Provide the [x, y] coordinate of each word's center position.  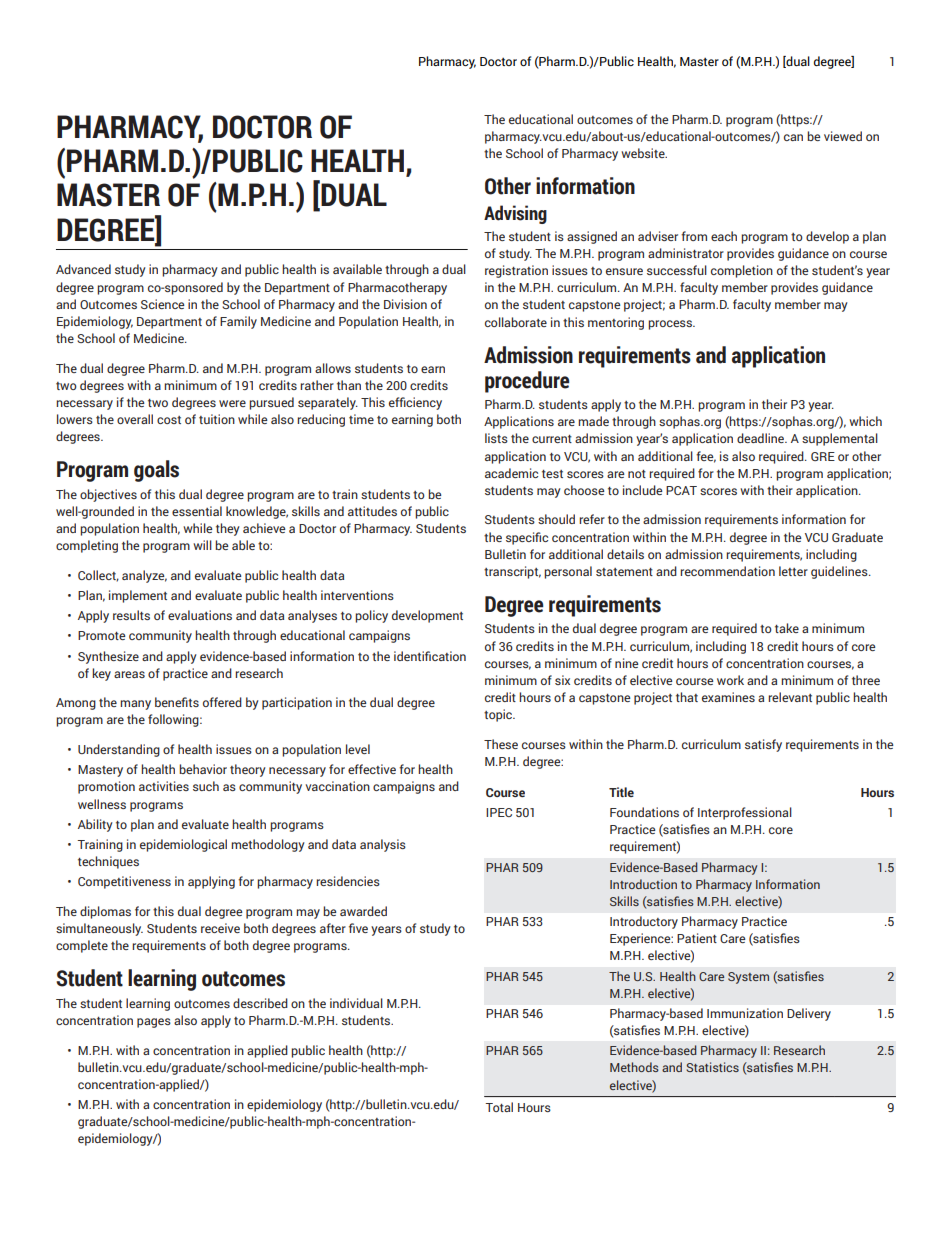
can [793, 137]
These [501, 744]
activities [164, 786]
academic [511, 473]
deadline [762, 438]
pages [154, 1023]
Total [499, 1107]
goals [156, 471]
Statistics [712, 1067]
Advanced [83, 269]
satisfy [763, 745]
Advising [515, 214]
